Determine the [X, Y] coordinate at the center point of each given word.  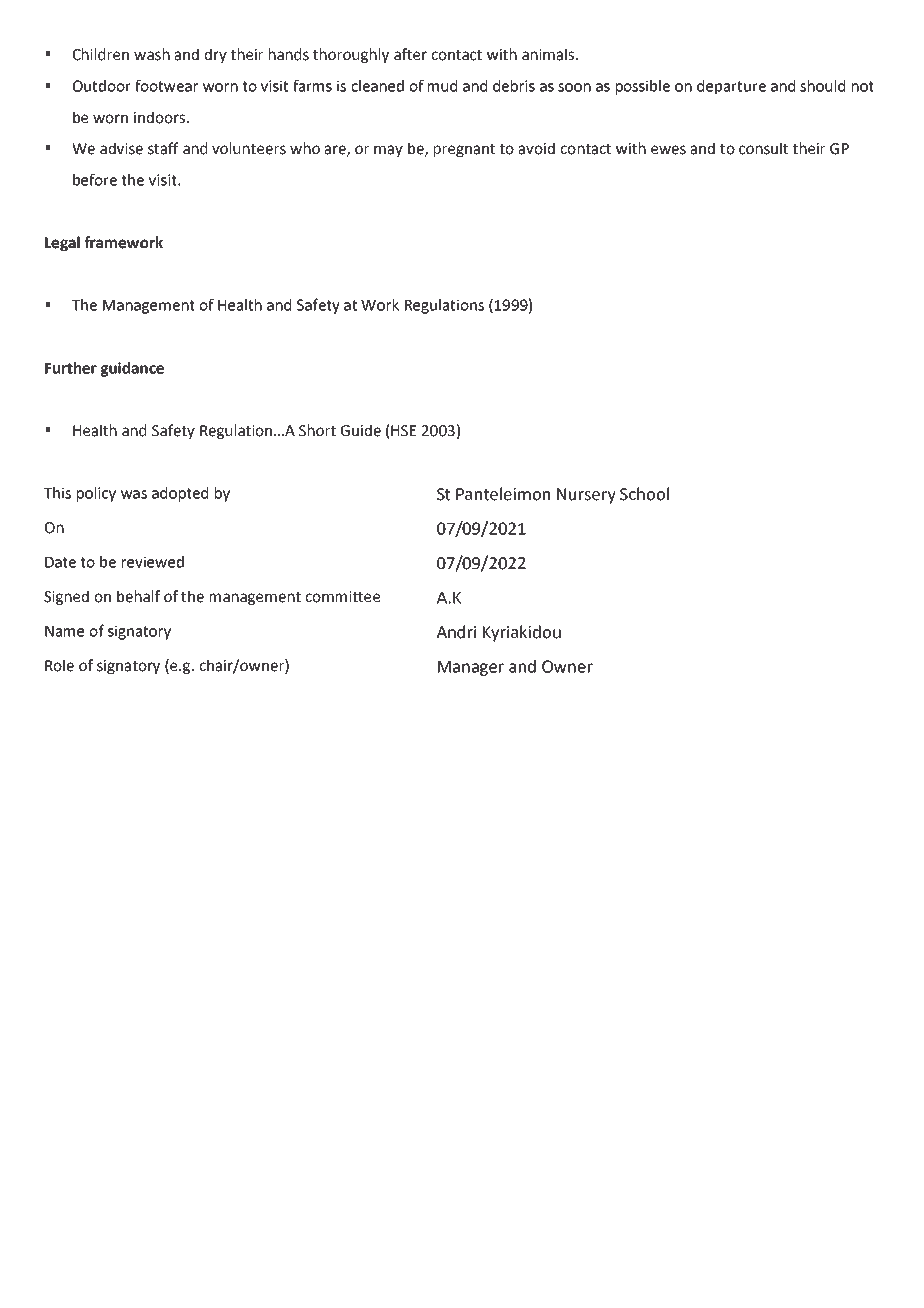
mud [442, 86]
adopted [180, 494]
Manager [471, 668]
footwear [166, 85]
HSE [403, 431]
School [644, 494]
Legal [62, 243]
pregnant [464, 150]
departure [731, 87]
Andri [456, 632]
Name [64, 631]
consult [763, 148]
